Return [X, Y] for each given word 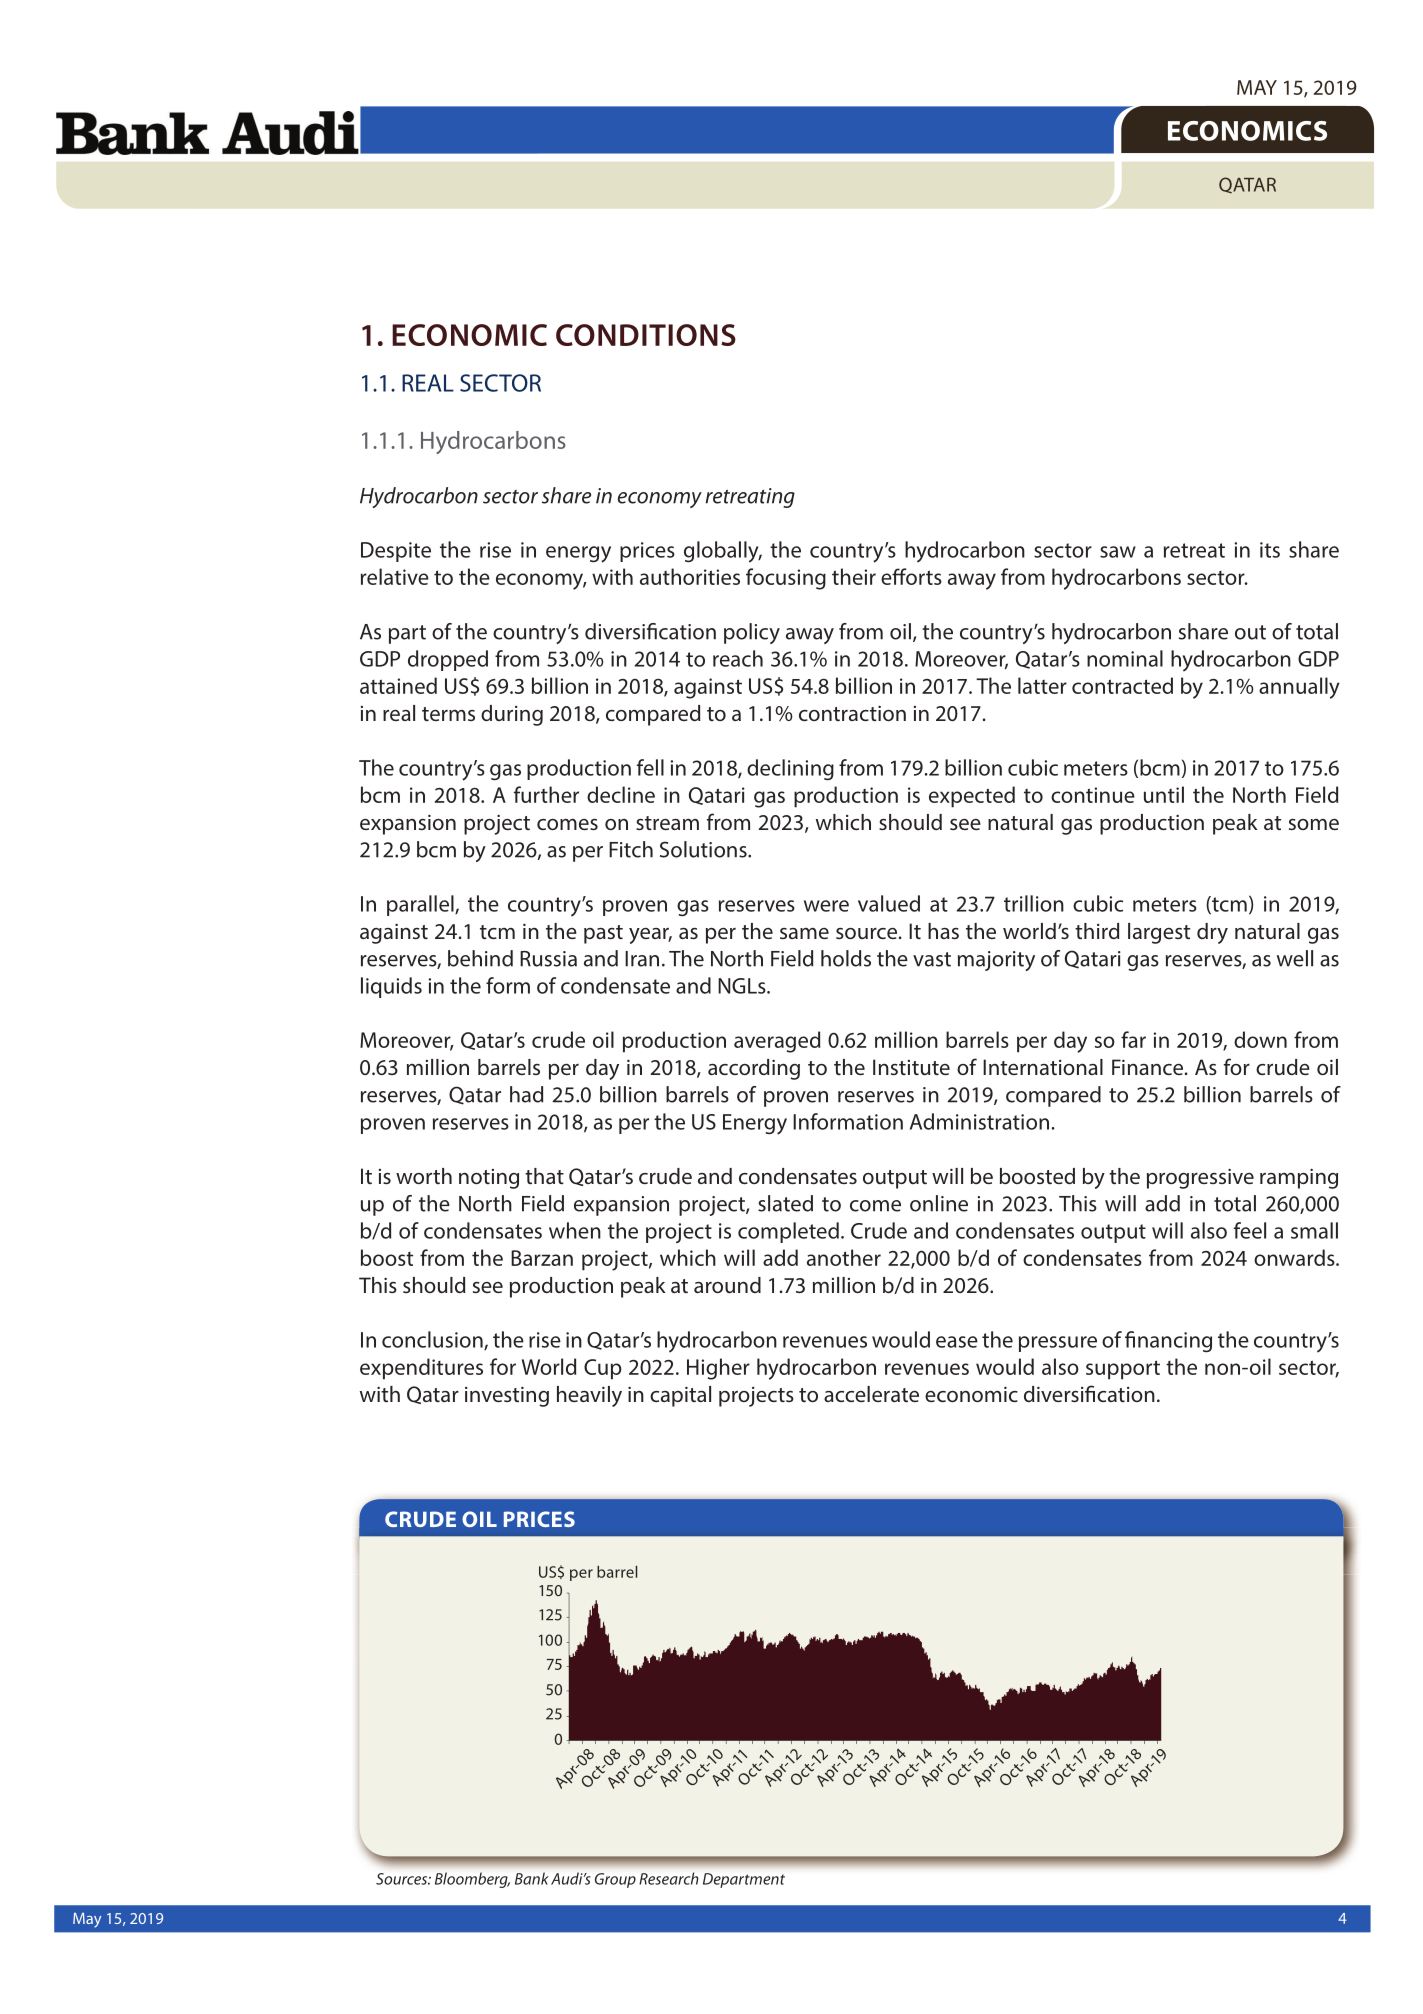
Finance [1147, 1067]
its [1270, 550]
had [526, 1094]
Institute [911, 1067]
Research [669, 1878]
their [854, 576]
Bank [532, 1878]
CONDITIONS [646, 335]
